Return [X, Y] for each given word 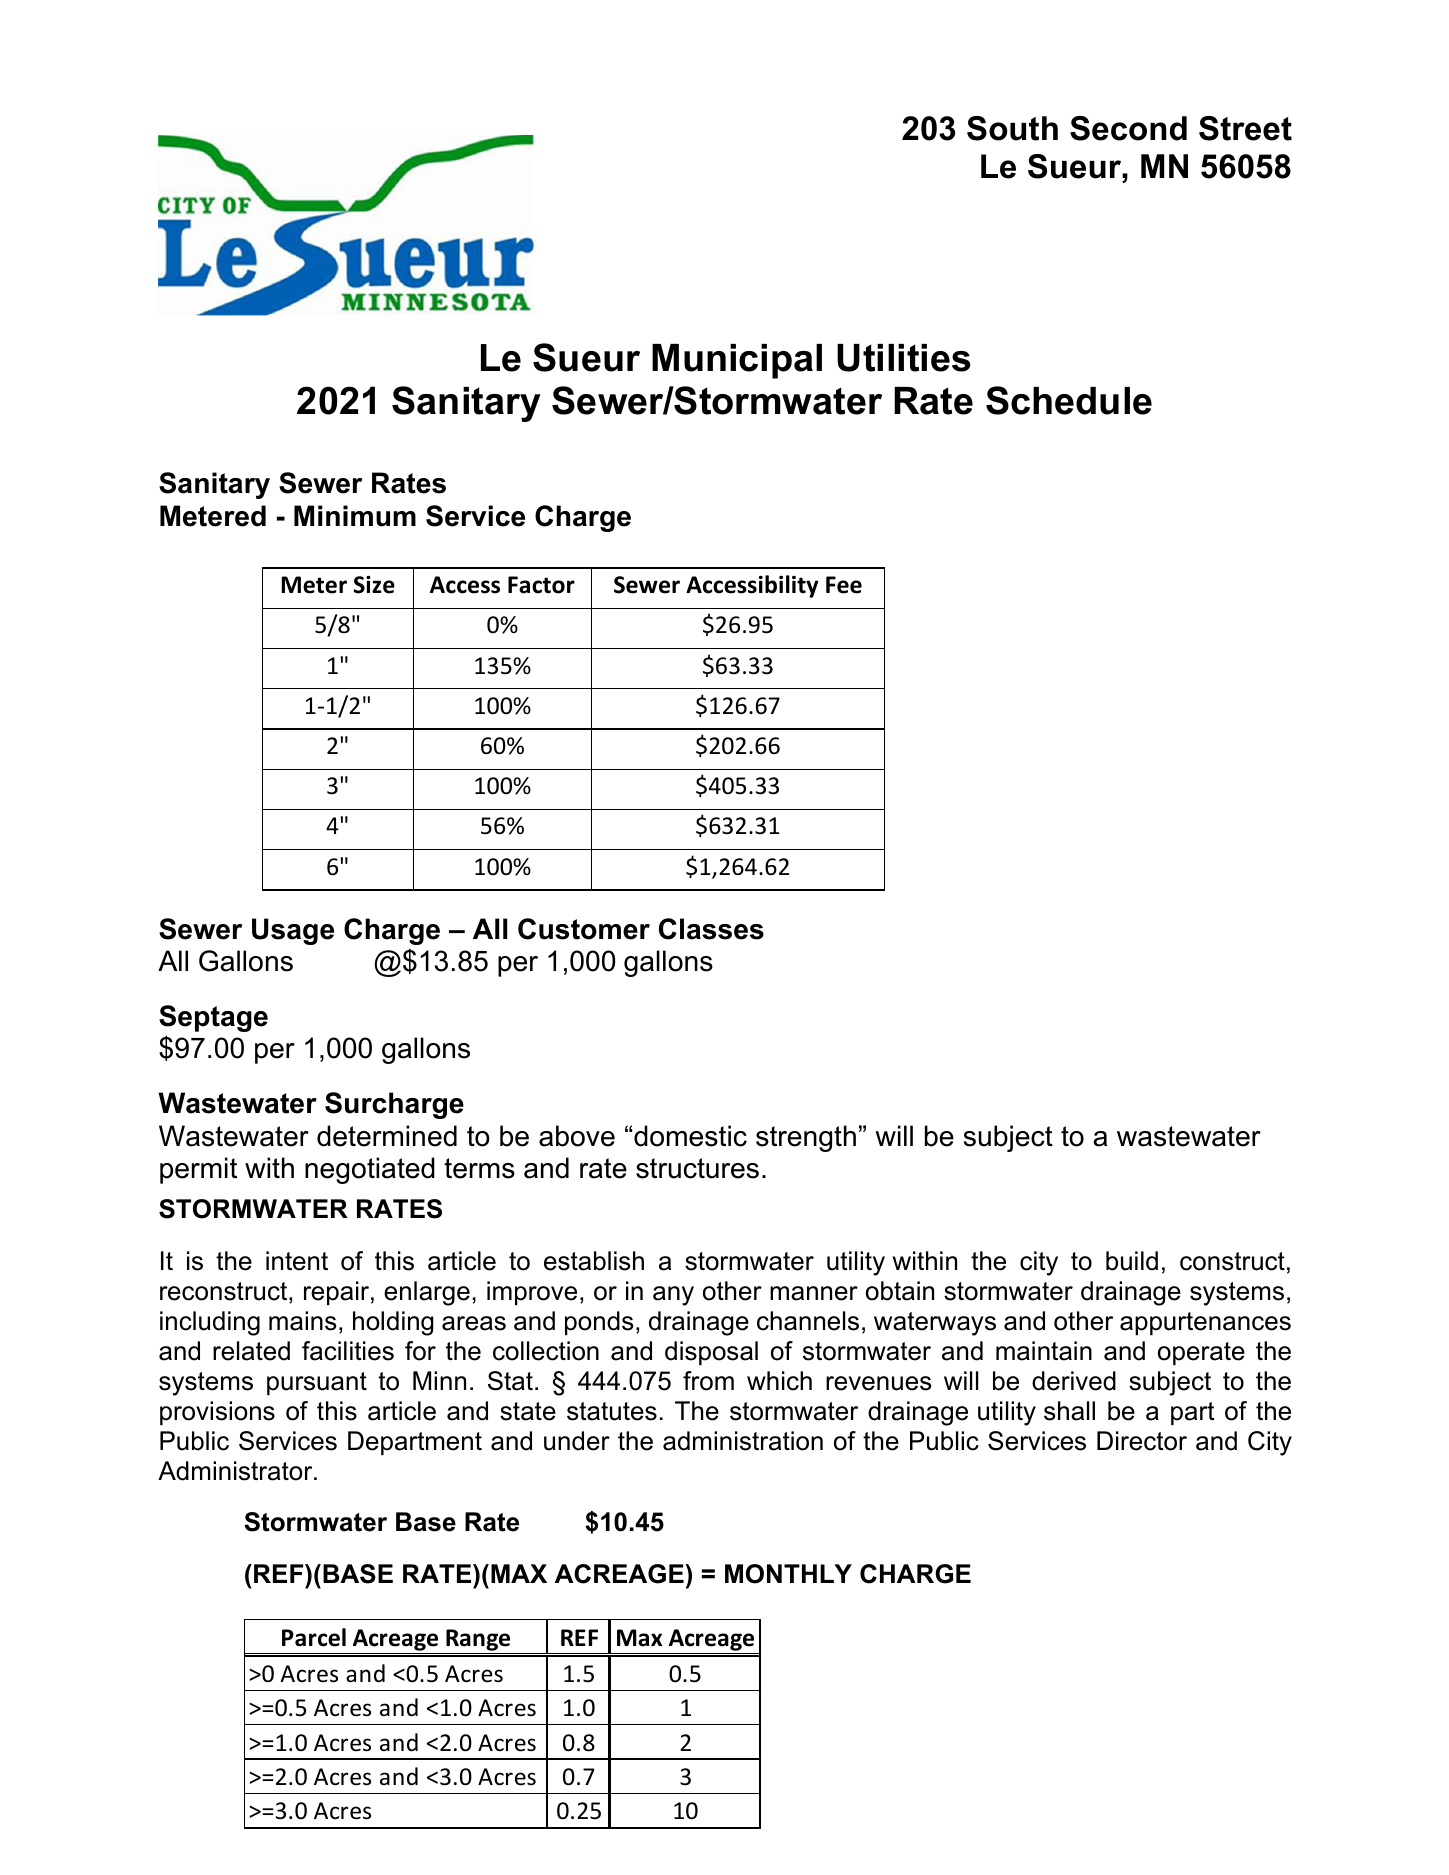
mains [302, 1321]
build [1132, 1261]
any [673, 1296]
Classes [711, 929]
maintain [1044, 1351]
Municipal [737, 361]
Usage [293, 931]
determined [387, 1136]
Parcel [314, 1637]
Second [1128, 128]
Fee [844, 585]
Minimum [355, 516]
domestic [690, 1136]
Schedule [1069, 400]
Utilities [903, 358]
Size [374, 584]
